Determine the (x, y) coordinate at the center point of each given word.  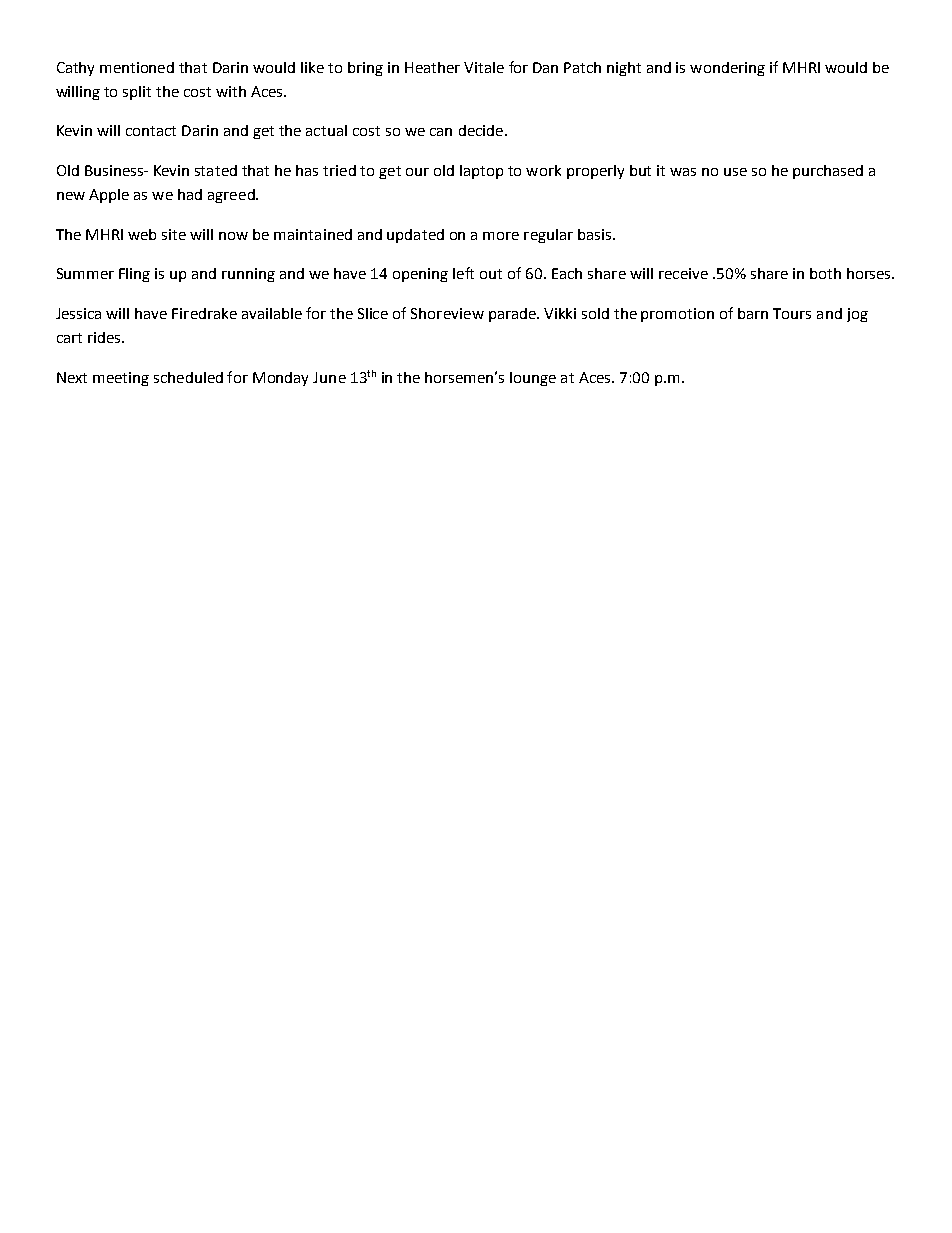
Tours (792, 313)
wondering (727, 69)
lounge (533, 379)
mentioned (137, 67)
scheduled (188, 377)
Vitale (484, 67)
